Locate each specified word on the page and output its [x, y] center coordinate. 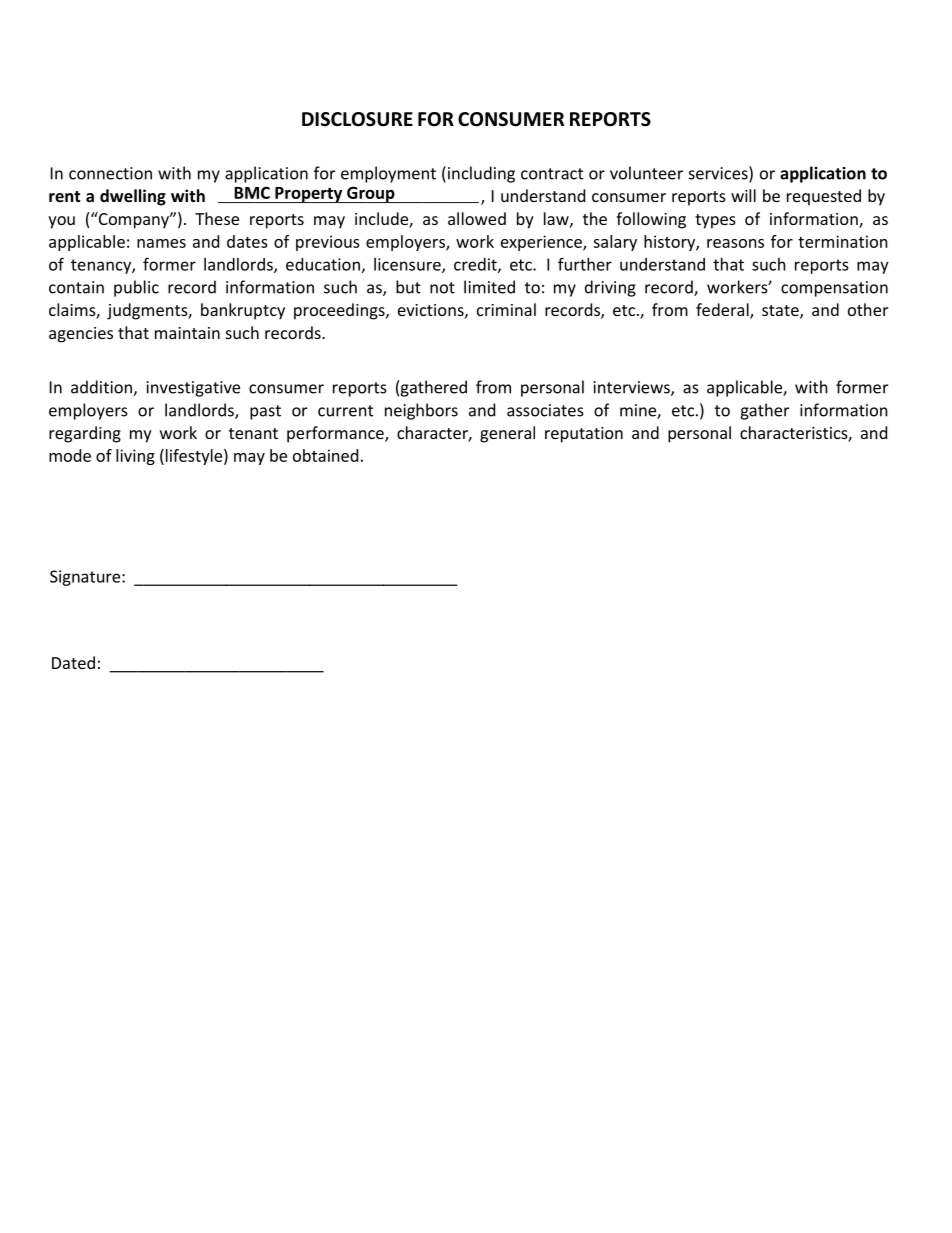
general [507, 434]
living [135, 457]
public [136, 288]
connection [110, 173]
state [781, 312]
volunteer [646, 173]
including [481, 174]
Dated [73, 662]
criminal [506, 309]
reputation [584, 435]
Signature [86, 578]
